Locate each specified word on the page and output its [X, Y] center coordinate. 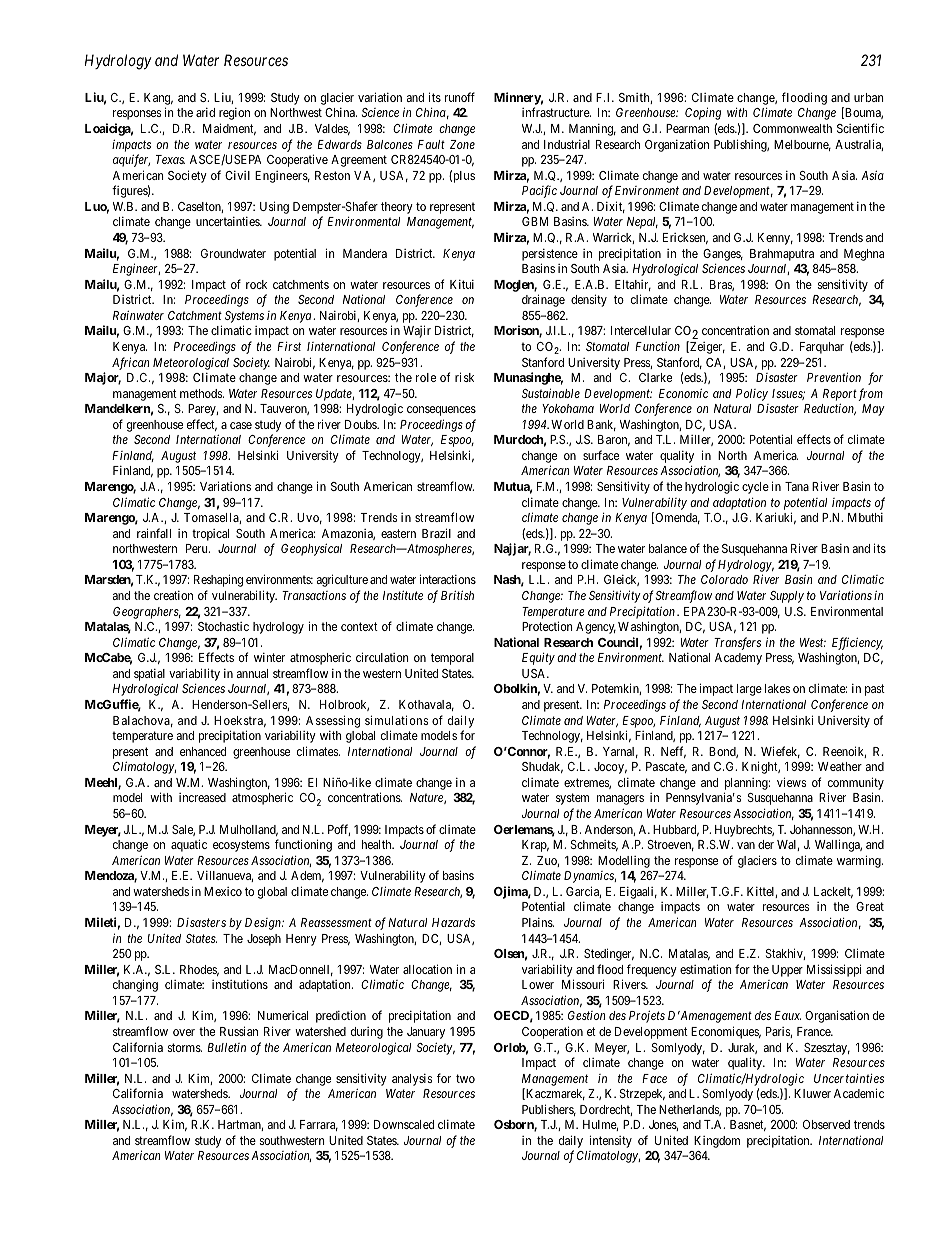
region [234, 114]
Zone [462, 144]
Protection [547, 626]
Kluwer [812, 1093]
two [465, 1078]
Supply [787, 597]
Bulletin [226, 1047]
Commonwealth [792, 128]
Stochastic [223, 626]
